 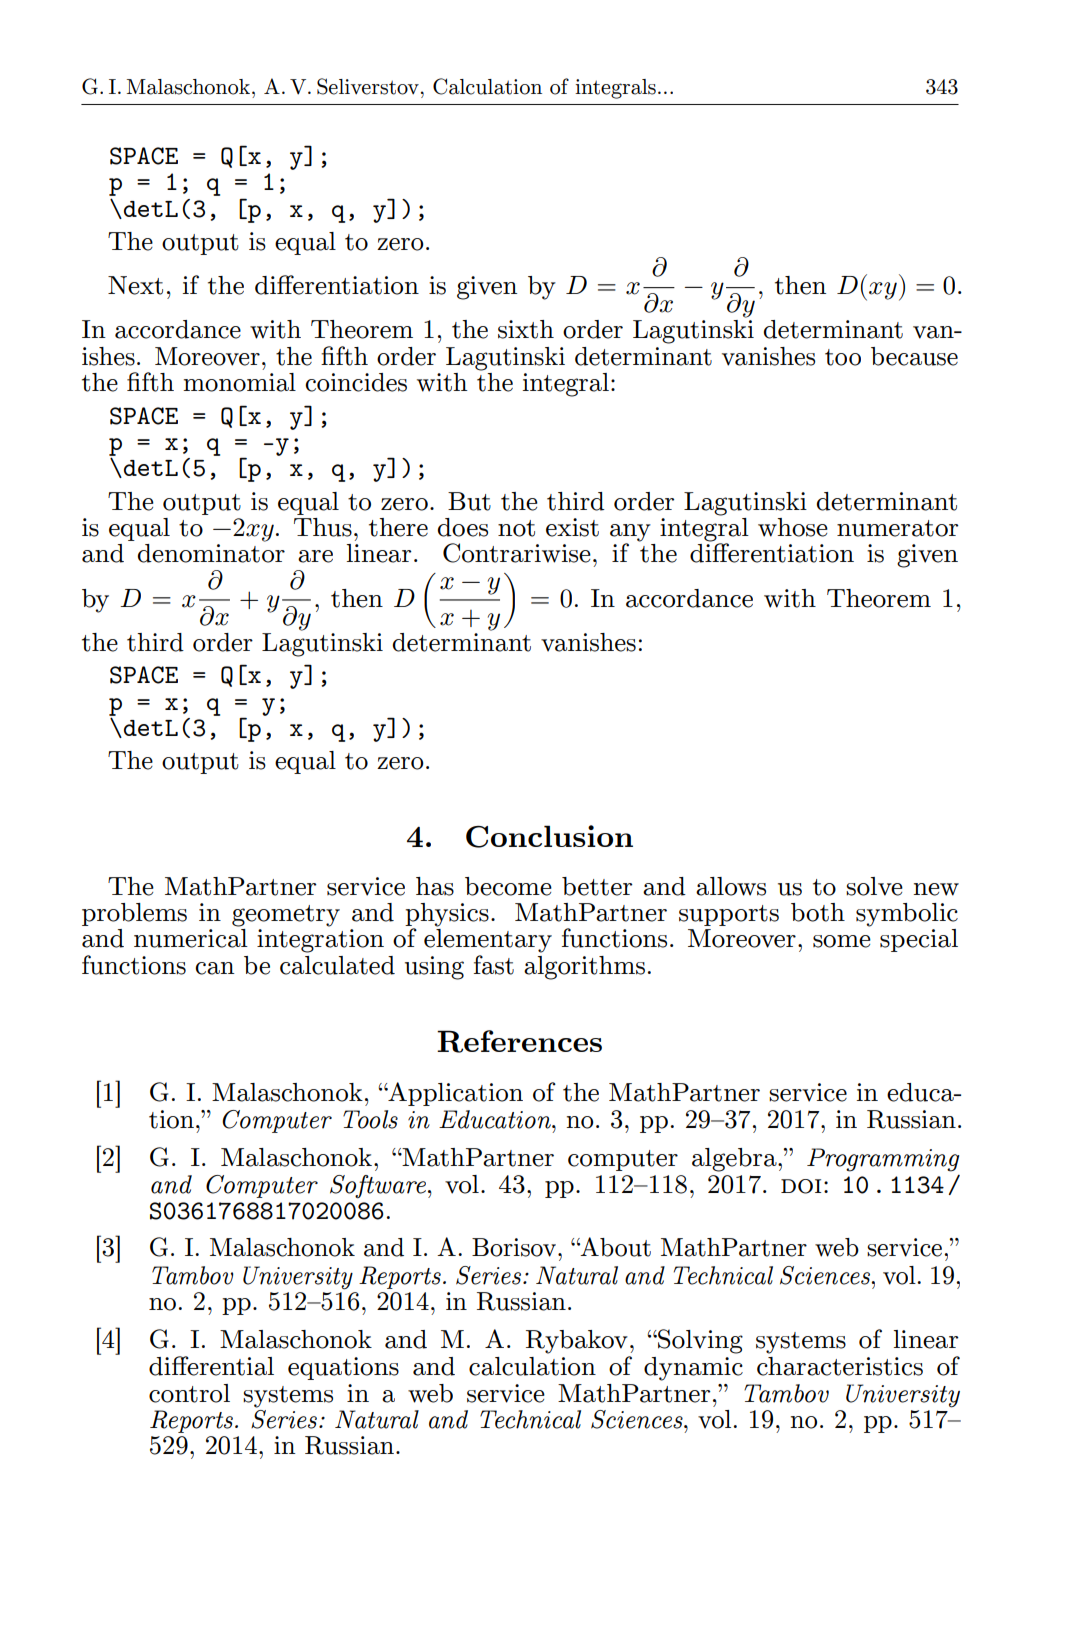 What do you see at coordinates (874, 886) in the screenshot?
I see `solve` at bounding box center [874, 886].
